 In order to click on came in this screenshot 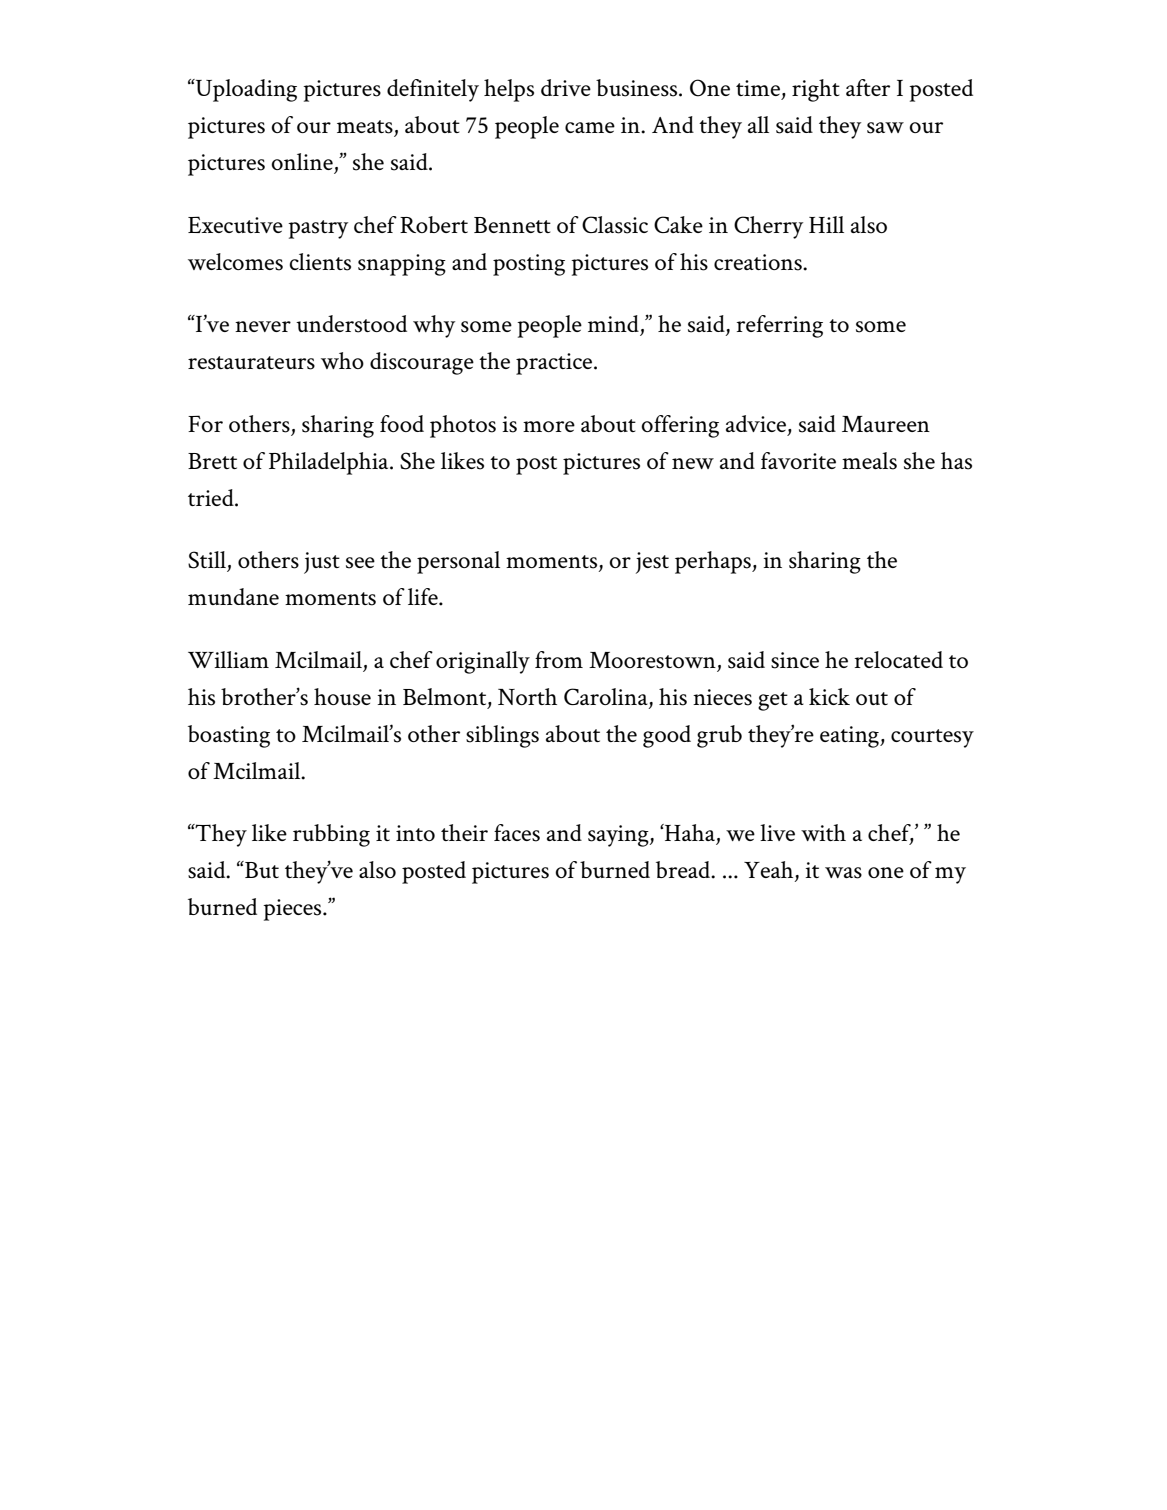, I will do `click(590, 127)`.
